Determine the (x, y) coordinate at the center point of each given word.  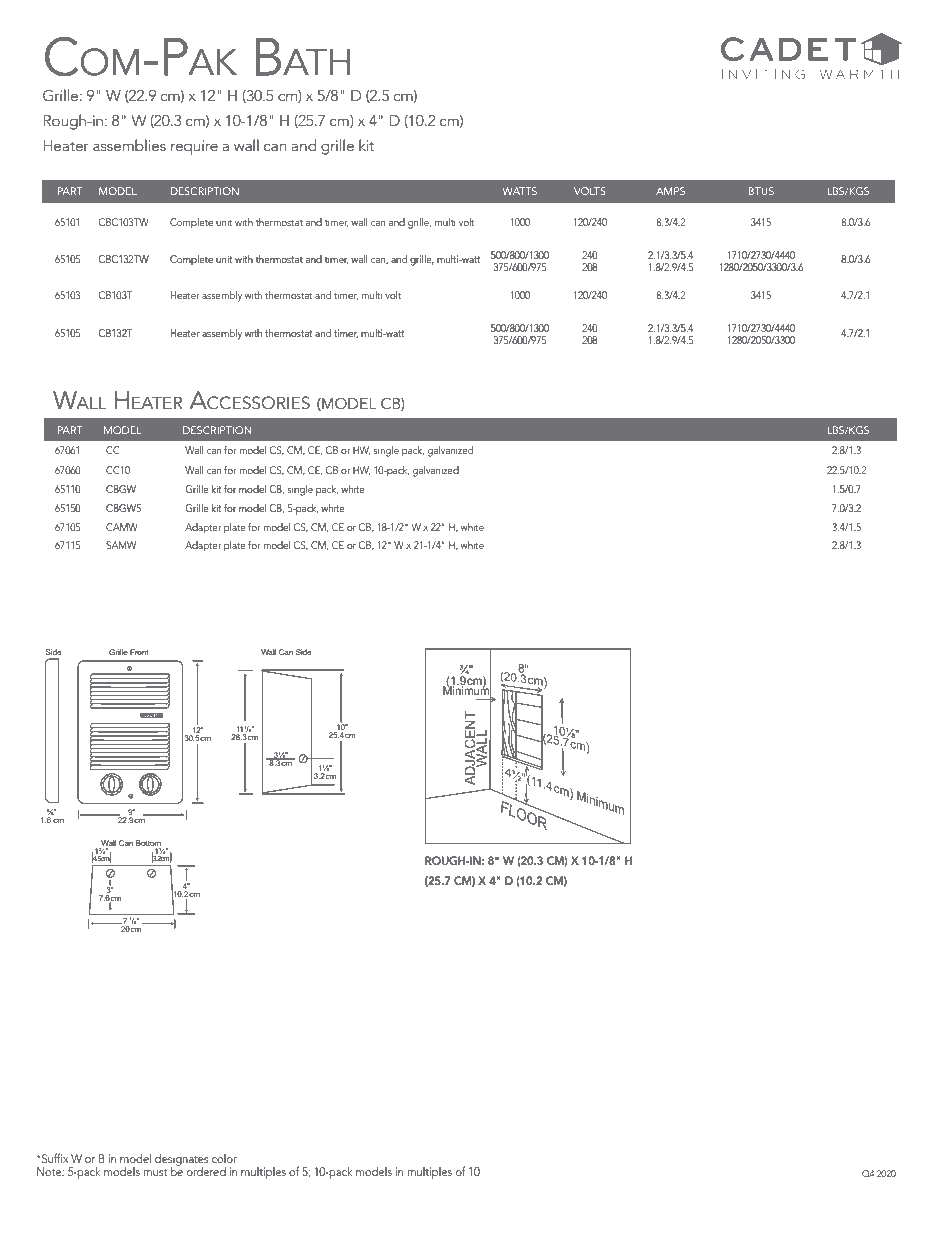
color (224, 1158)
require (194, 147)
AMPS (670, 191)
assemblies (129, 145)
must (155, 1172)
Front (139, 652)
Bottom (148, 843)
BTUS (761, 191)
